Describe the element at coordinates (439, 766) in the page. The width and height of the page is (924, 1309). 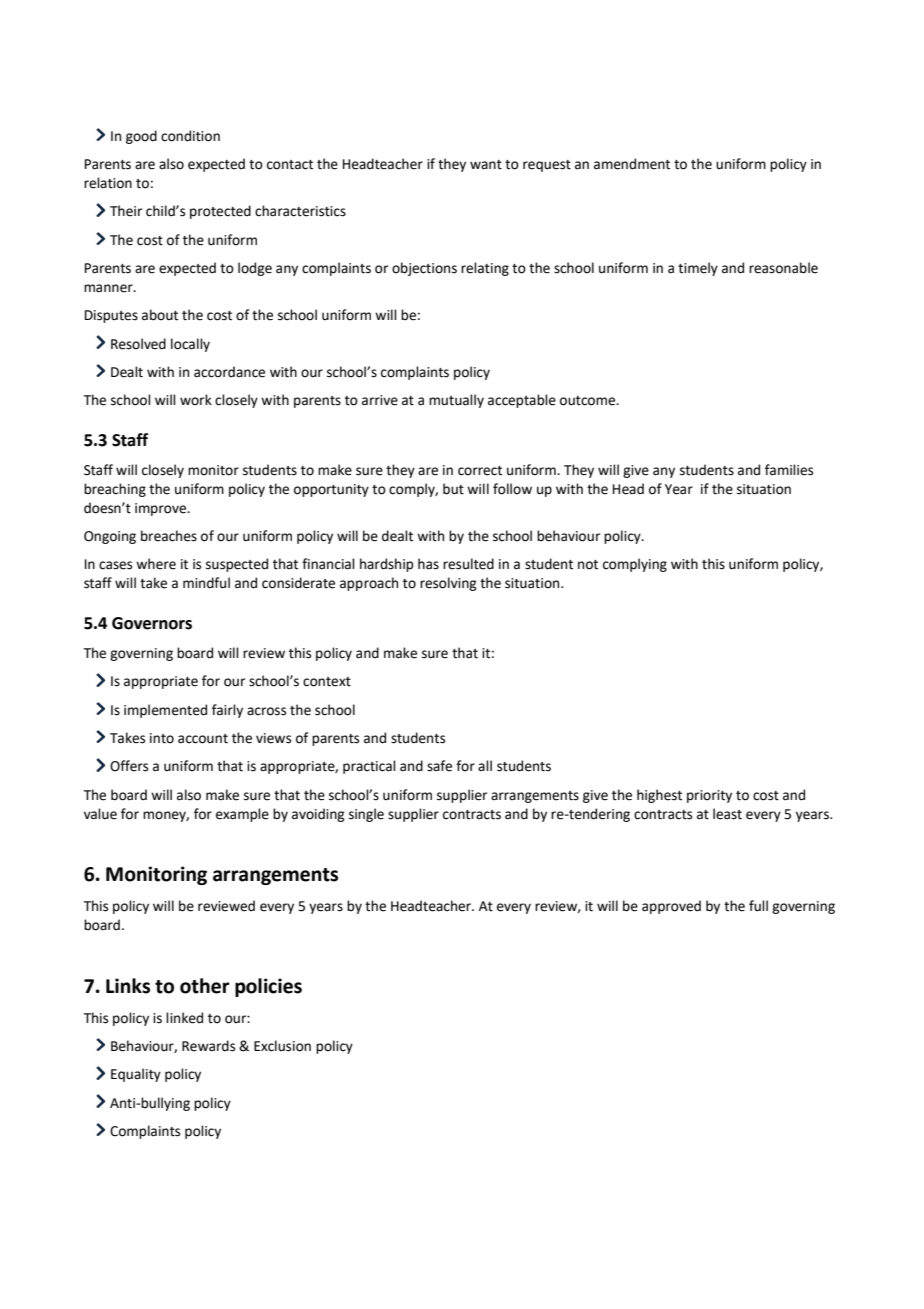
I see `safe` at that location.
